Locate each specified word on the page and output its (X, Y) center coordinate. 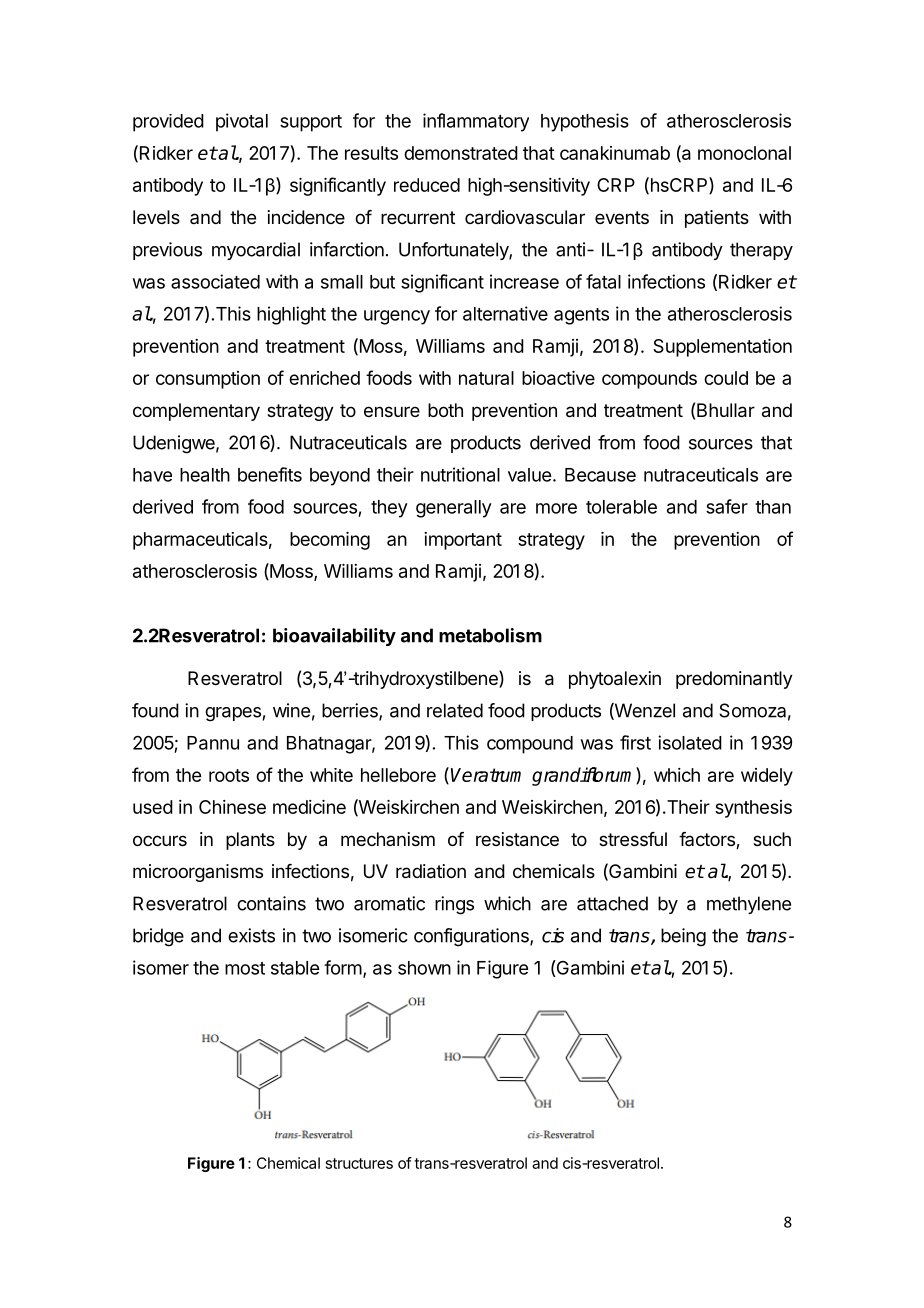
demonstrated (461, 153)
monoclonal (744, 153)
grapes (233, 714)
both (445, 410)
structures (359, 1163)
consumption (208, 380)
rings (454, 905)
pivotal (242, 122)
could (726, 378)
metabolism (490, 635)
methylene (749, 905)
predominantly (734, 680)
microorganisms (198, 873)
